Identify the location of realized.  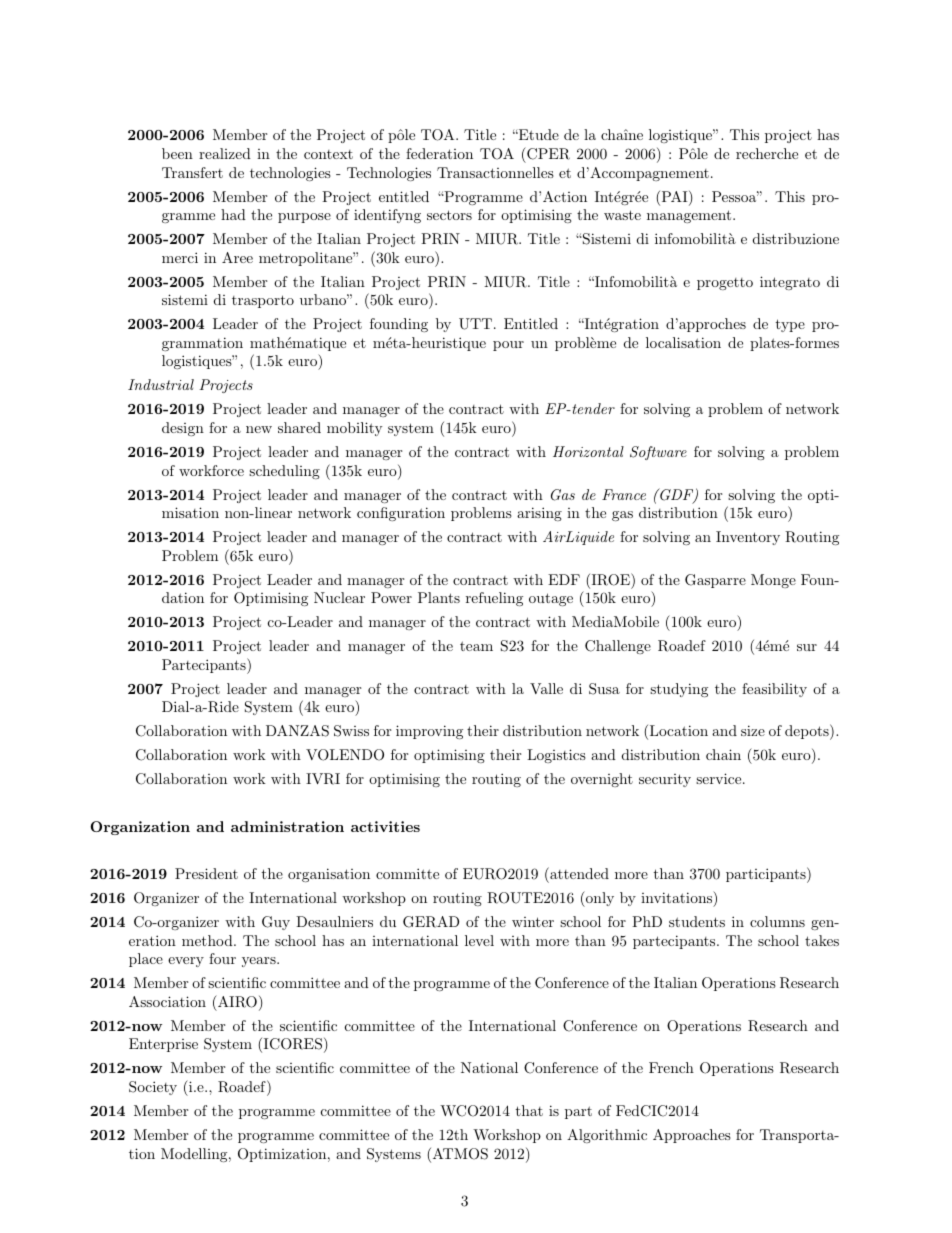
(225, 153).
